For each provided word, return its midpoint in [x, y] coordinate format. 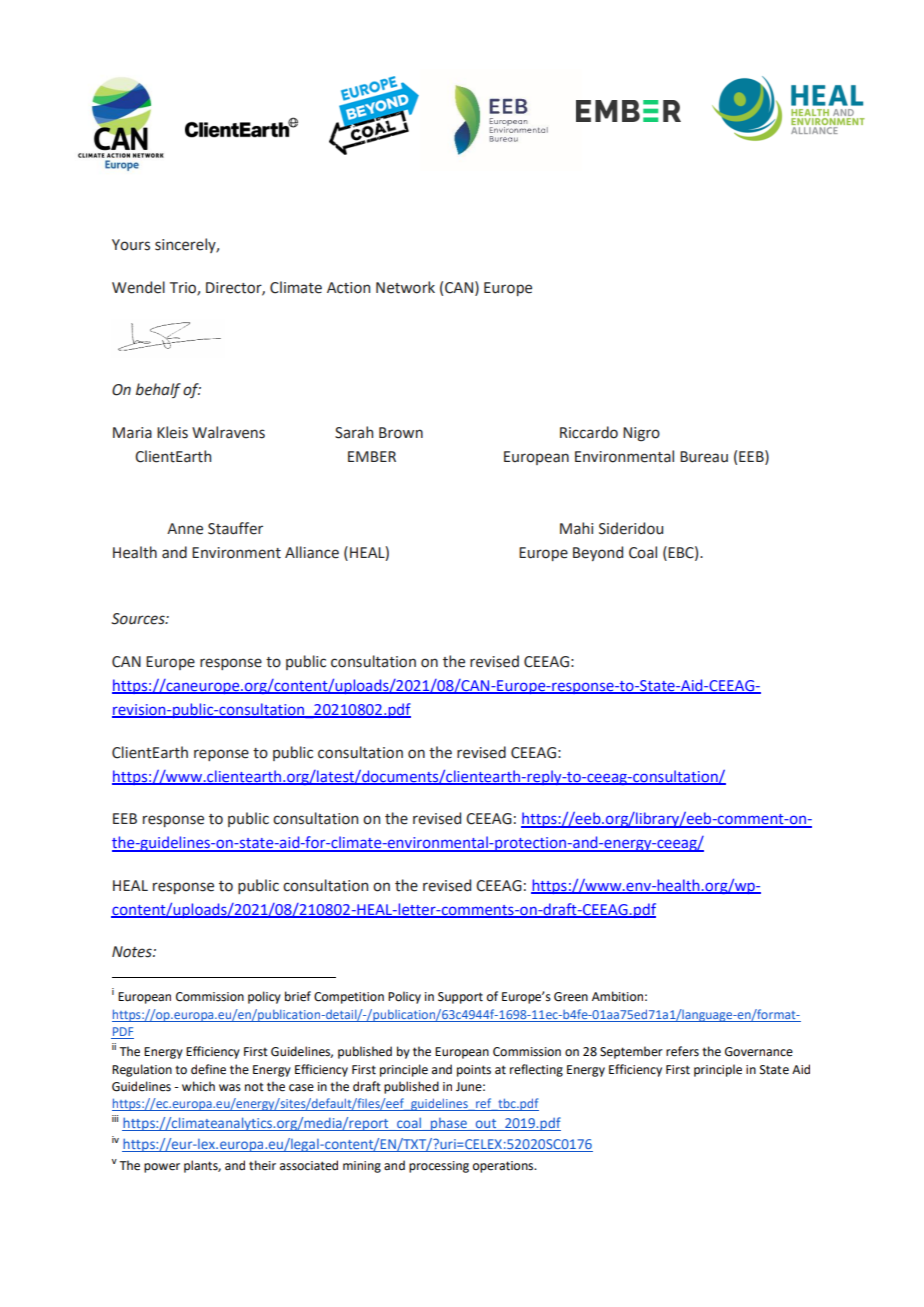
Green [571, 997]
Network [405, 287]
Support [460, 998]
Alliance [312, 552]
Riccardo [589, 432]
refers [682, 1051]
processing [439, 1167]
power [162, 1168]
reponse [221, 755]
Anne [185, 529]
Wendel [138, 287]
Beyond [598, 553]
